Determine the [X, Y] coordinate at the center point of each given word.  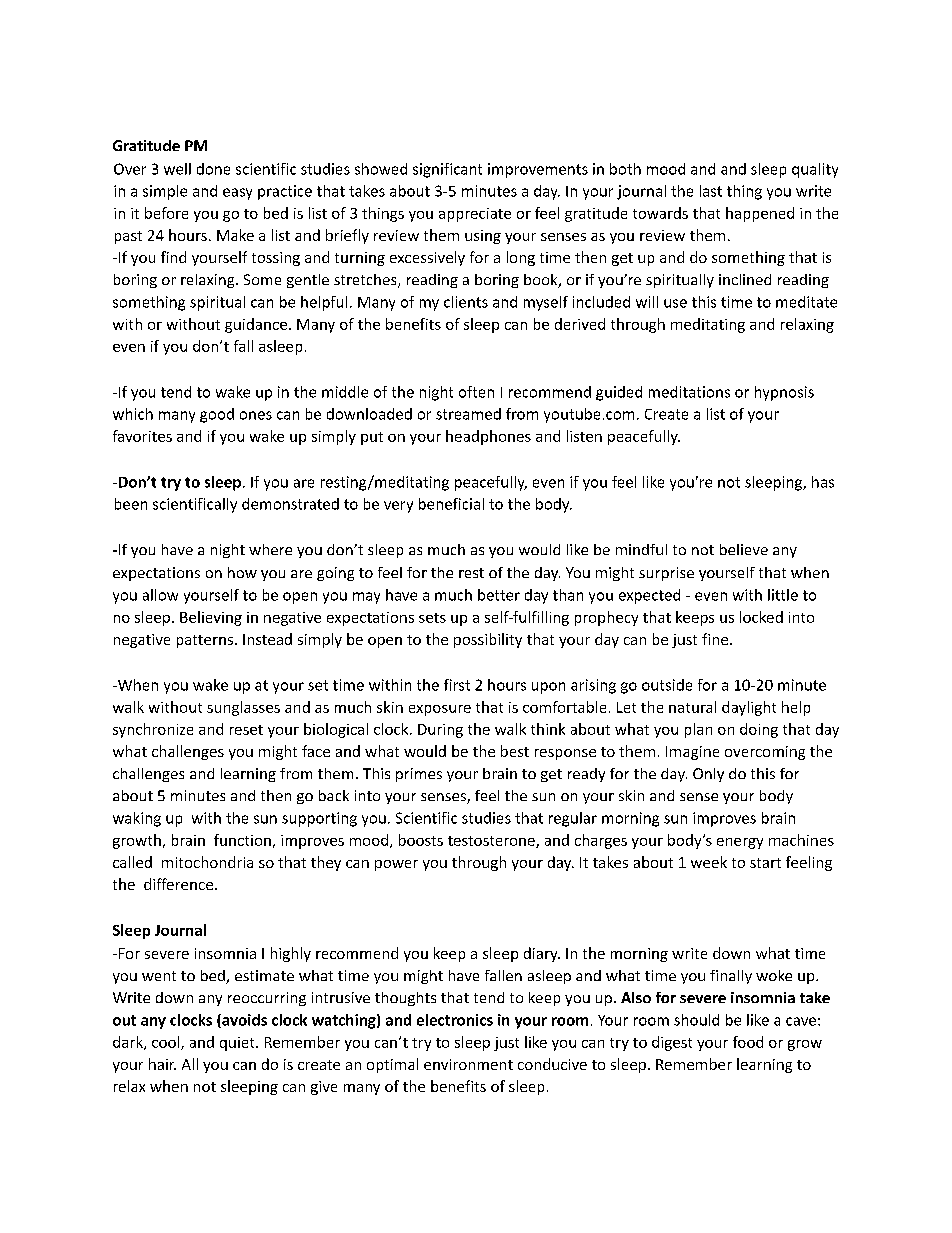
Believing [211, 618]
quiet [238, 1044]
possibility [488, 640]
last [711, 191]
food [748, 1042]
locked [761, 617]
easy [237, 194]
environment [468, 1064]
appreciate [475, 215]
